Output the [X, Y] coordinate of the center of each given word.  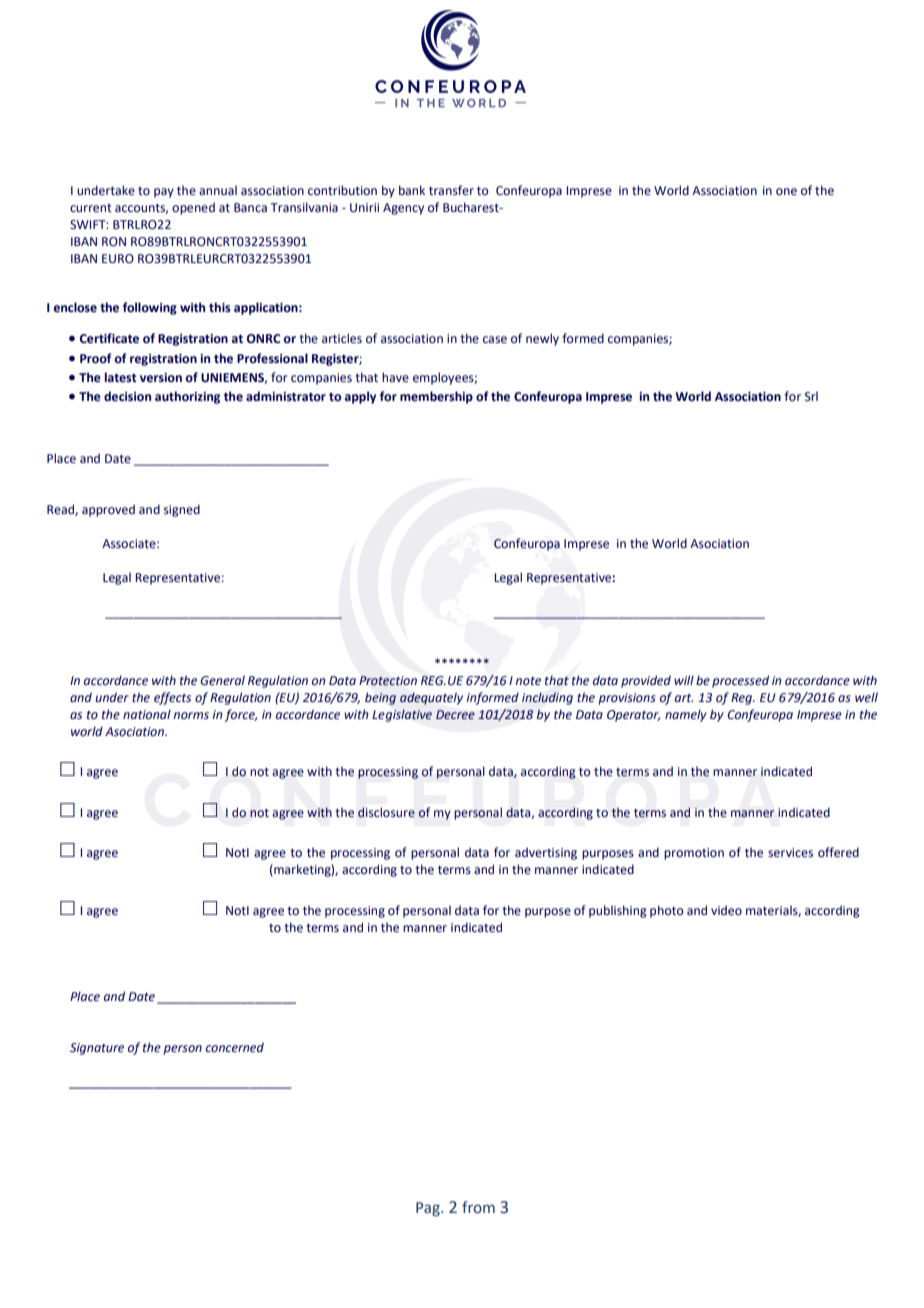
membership [436, 397]
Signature [97, 1049]
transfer [451, 190]
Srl [811, 396]
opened [193, 208]
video [726, 910]
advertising [546, 853]
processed [740, 681]
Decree [455, 715]
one [786, 192]
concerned [235, 1047]
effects [172, 698]
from [478, 1207]
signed [182, 510]
